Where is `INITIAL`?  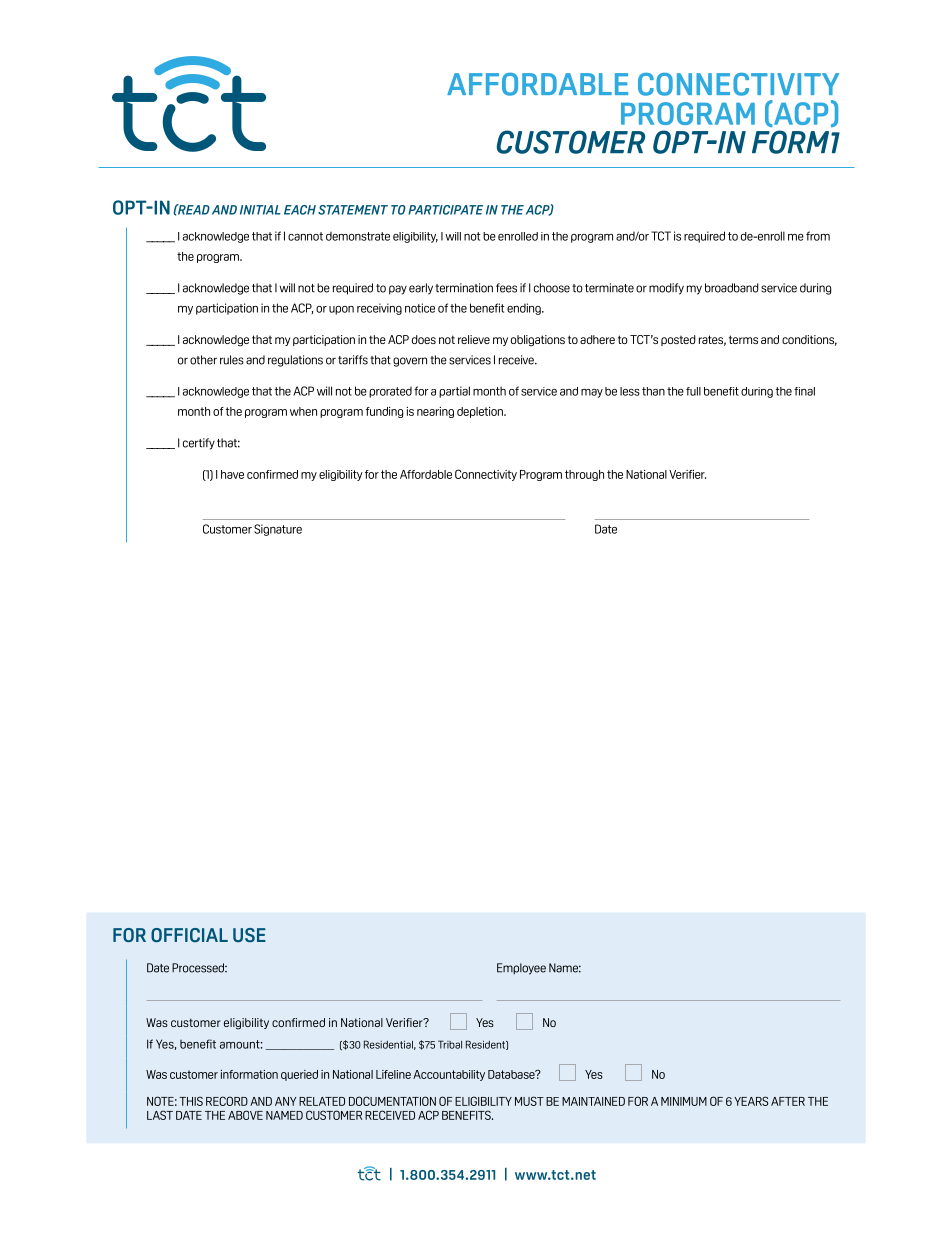 INITIAL is located at coordinates (260, 210).
